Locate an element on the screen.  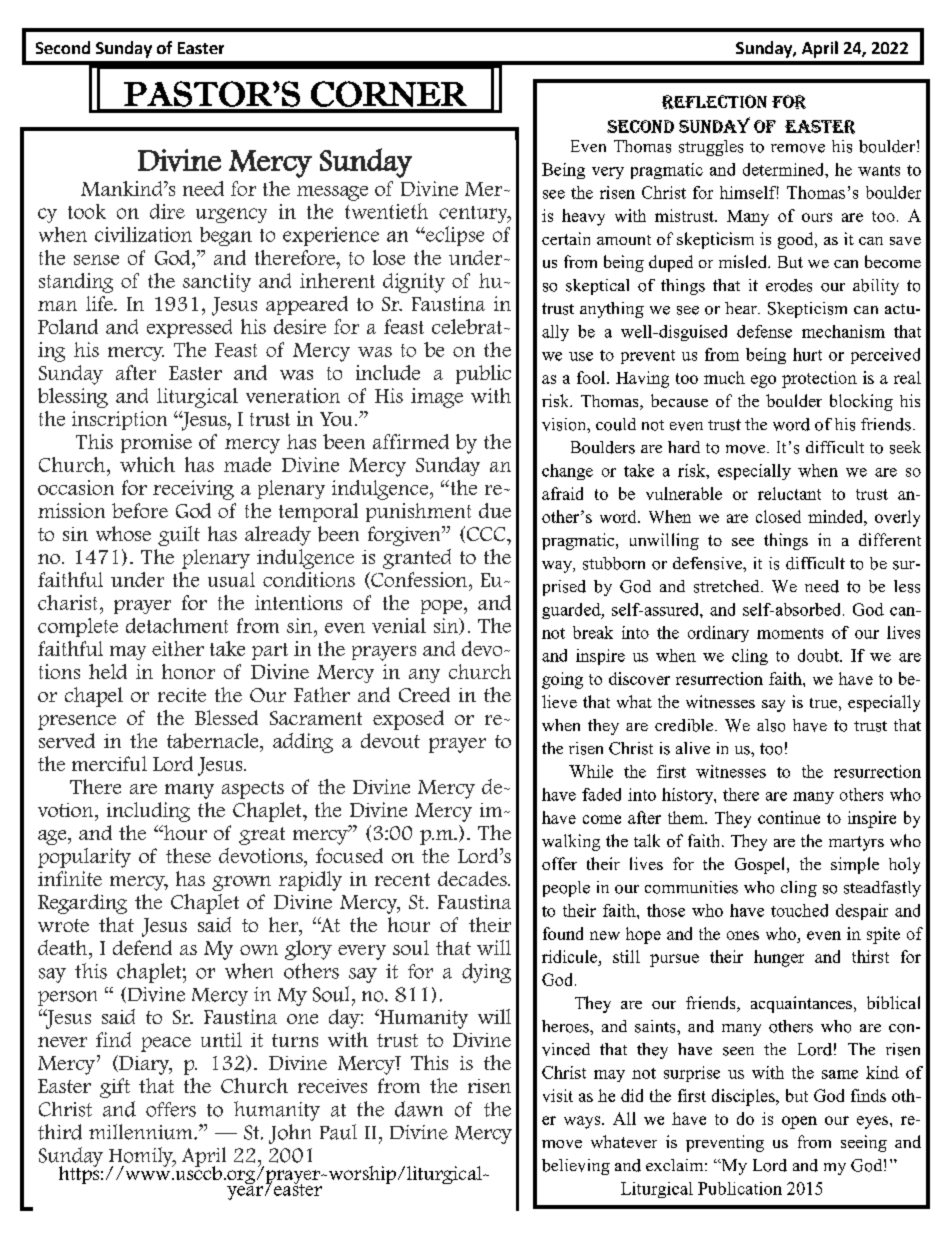
millennium is located at coordinates (142, 1132).
